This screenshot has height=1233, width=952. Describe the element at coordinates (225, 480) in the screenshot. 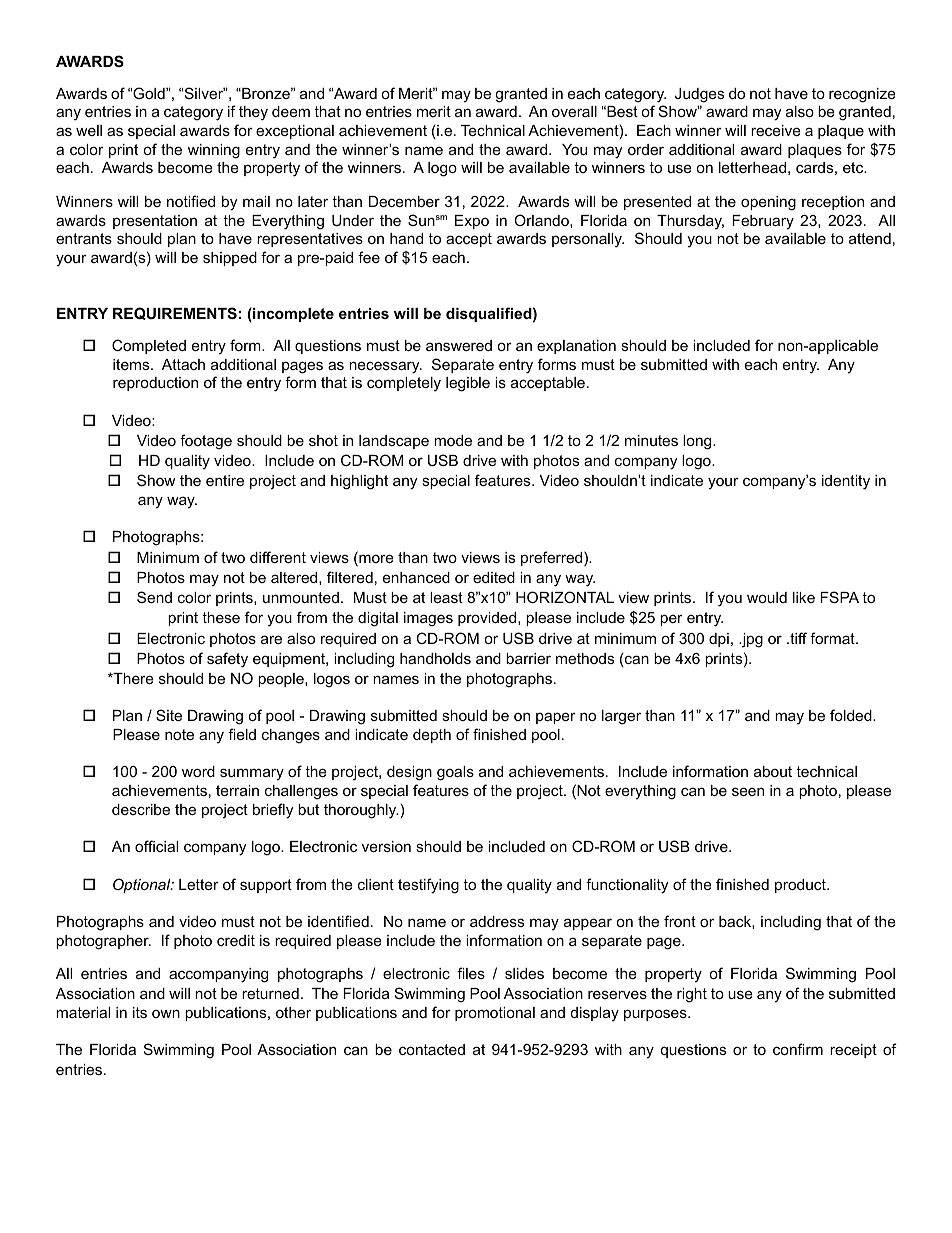

I see `entire` at that location.
